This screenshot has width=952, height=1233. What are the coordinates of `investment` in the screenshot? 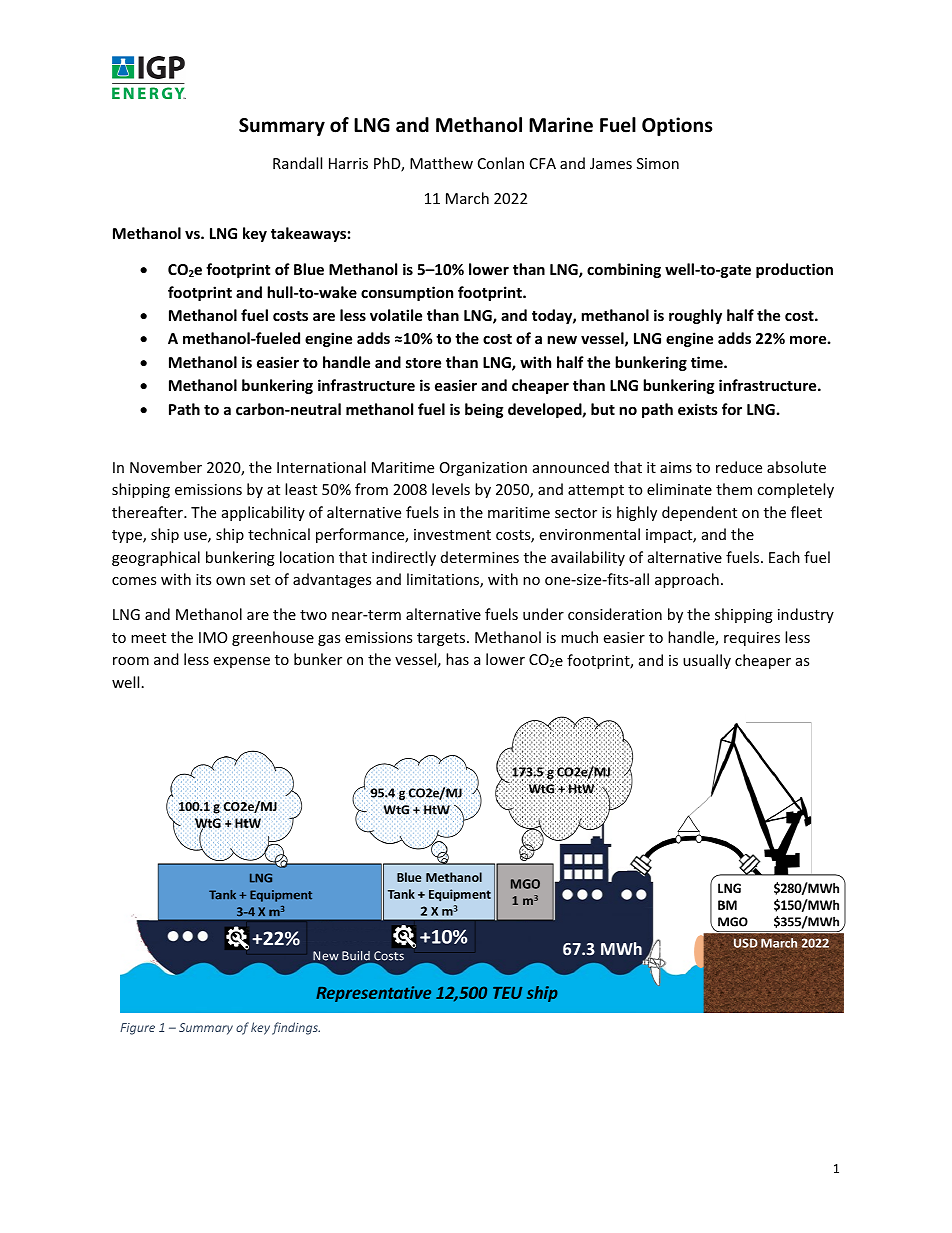 It's located at (452, 534).
